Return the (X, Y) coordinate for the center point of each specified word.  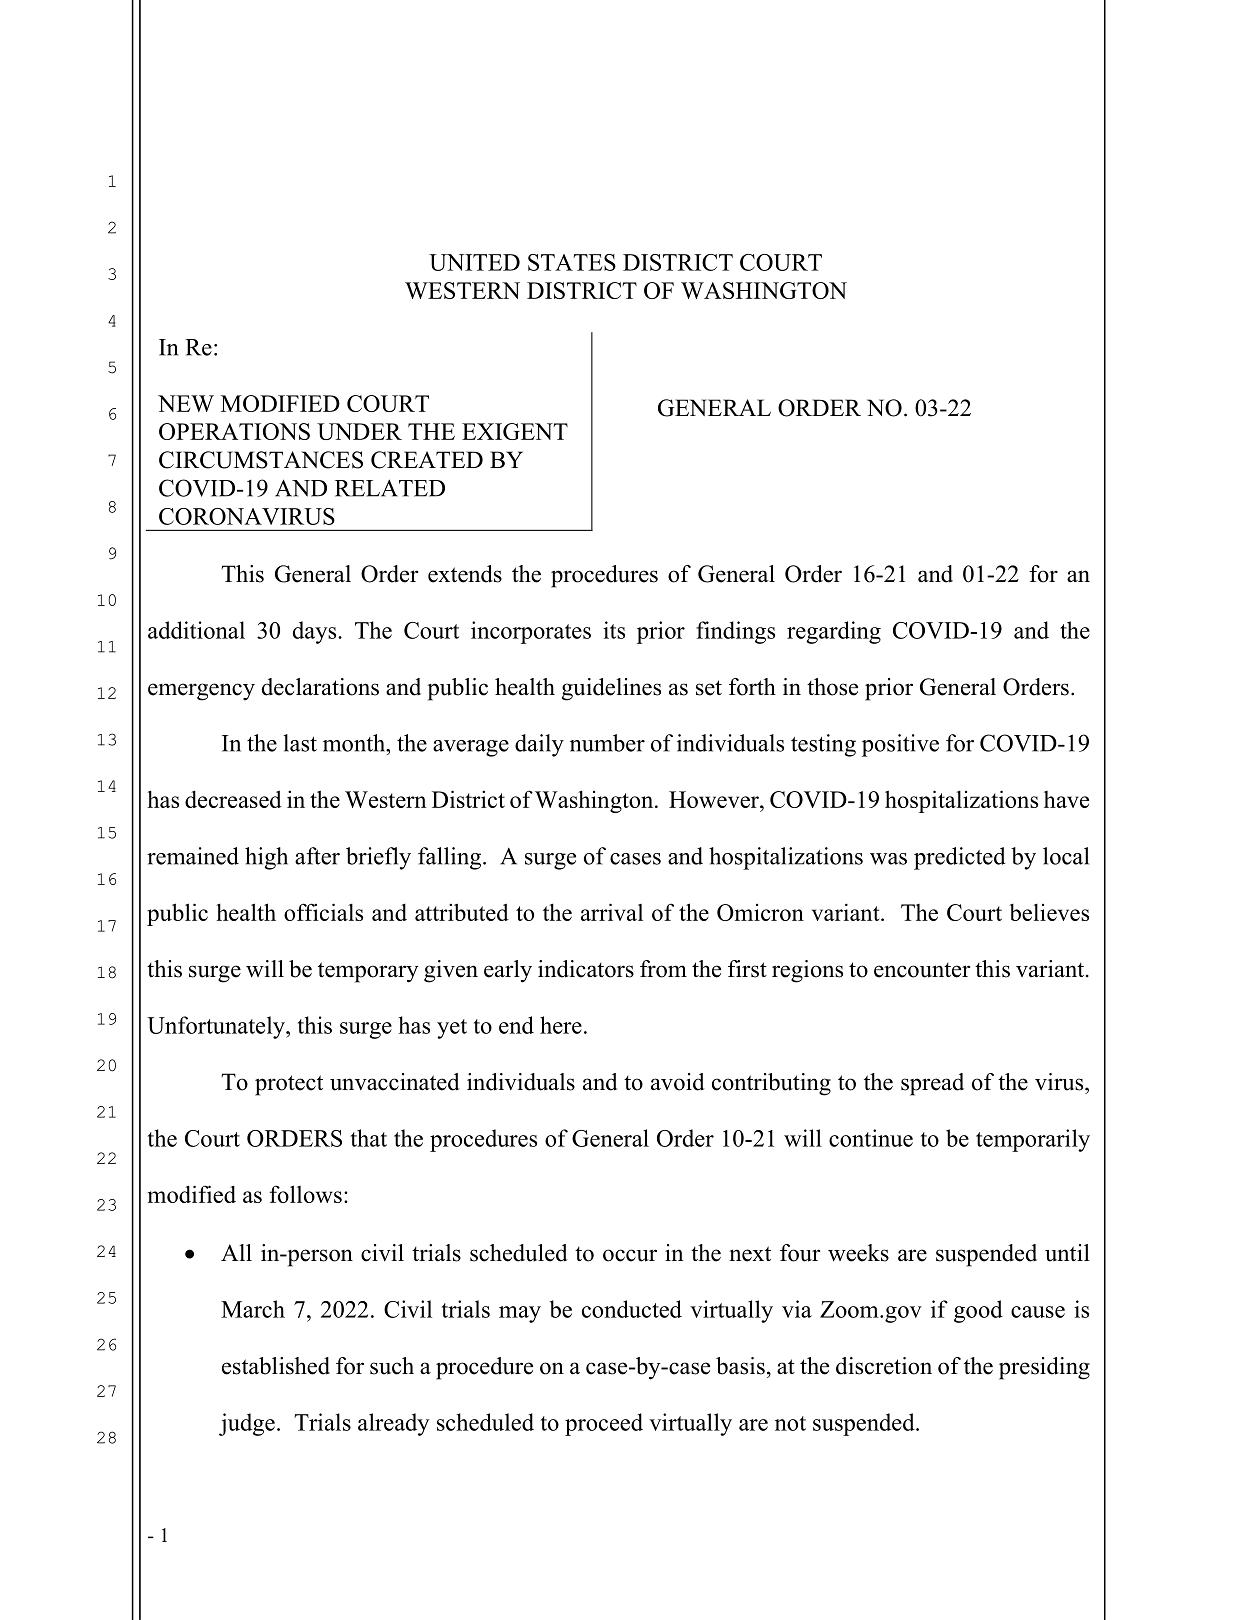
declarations (320, 687)
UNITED (474, 262)
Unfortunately (217, 1027)
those (832, 687)
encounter (922, 970)
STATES (572, 262)
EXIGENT (515, 431)
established (276, 1366)
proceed (604, 1424)
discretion (884, 1366)
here (561, 1025)
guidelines (611, 689)
